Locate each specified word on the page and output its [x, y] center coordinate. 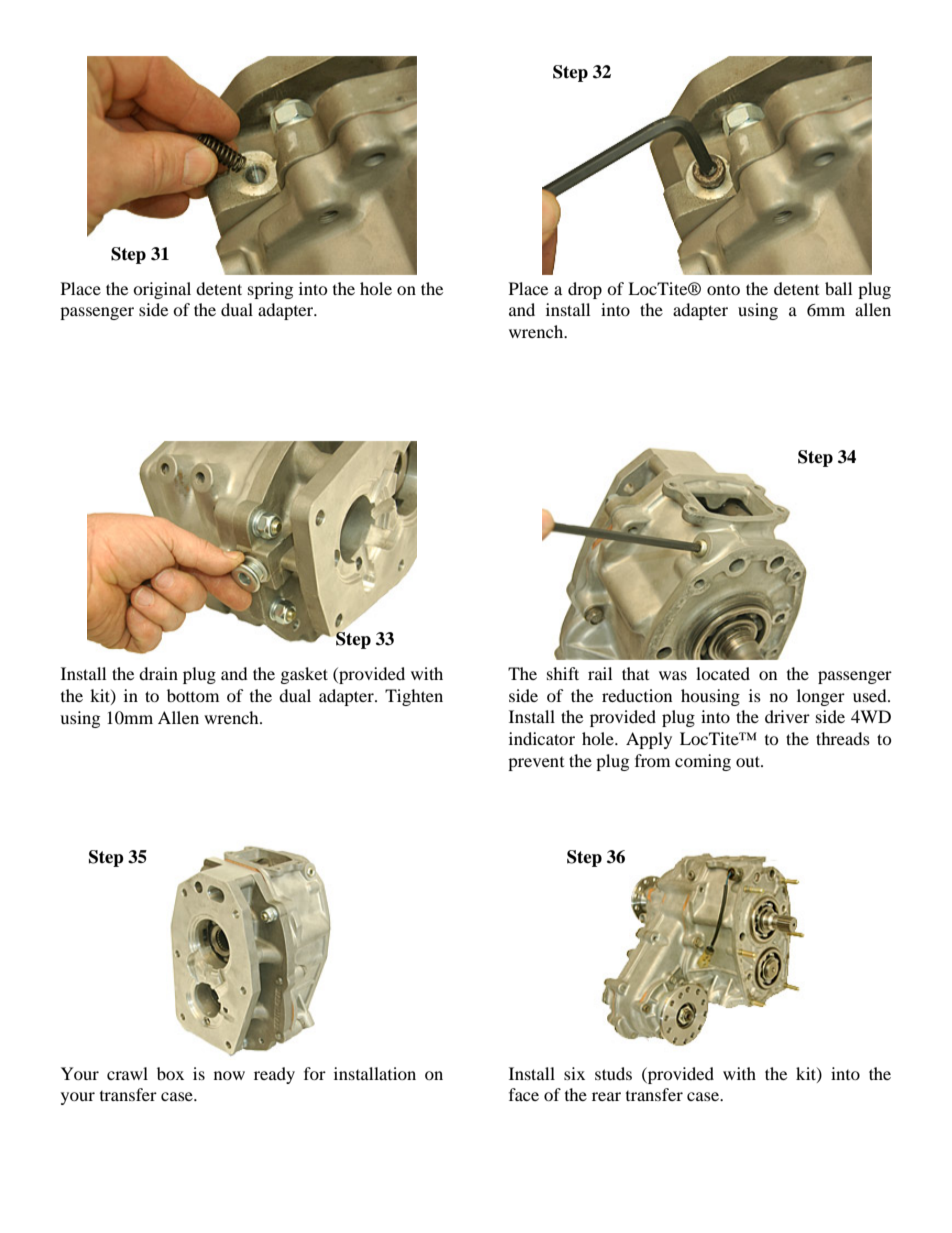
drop [585, 290]
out [749, 761]
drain [158, 673]
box [170, 1073]
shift [563, 673]
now [229, 1075]
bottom [193, 695]
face [524, 1094]
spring [270, 290]
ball [838, 288]
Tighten [414, 697]
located [723, 673]
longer [821, 697]
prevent [536, 764]
